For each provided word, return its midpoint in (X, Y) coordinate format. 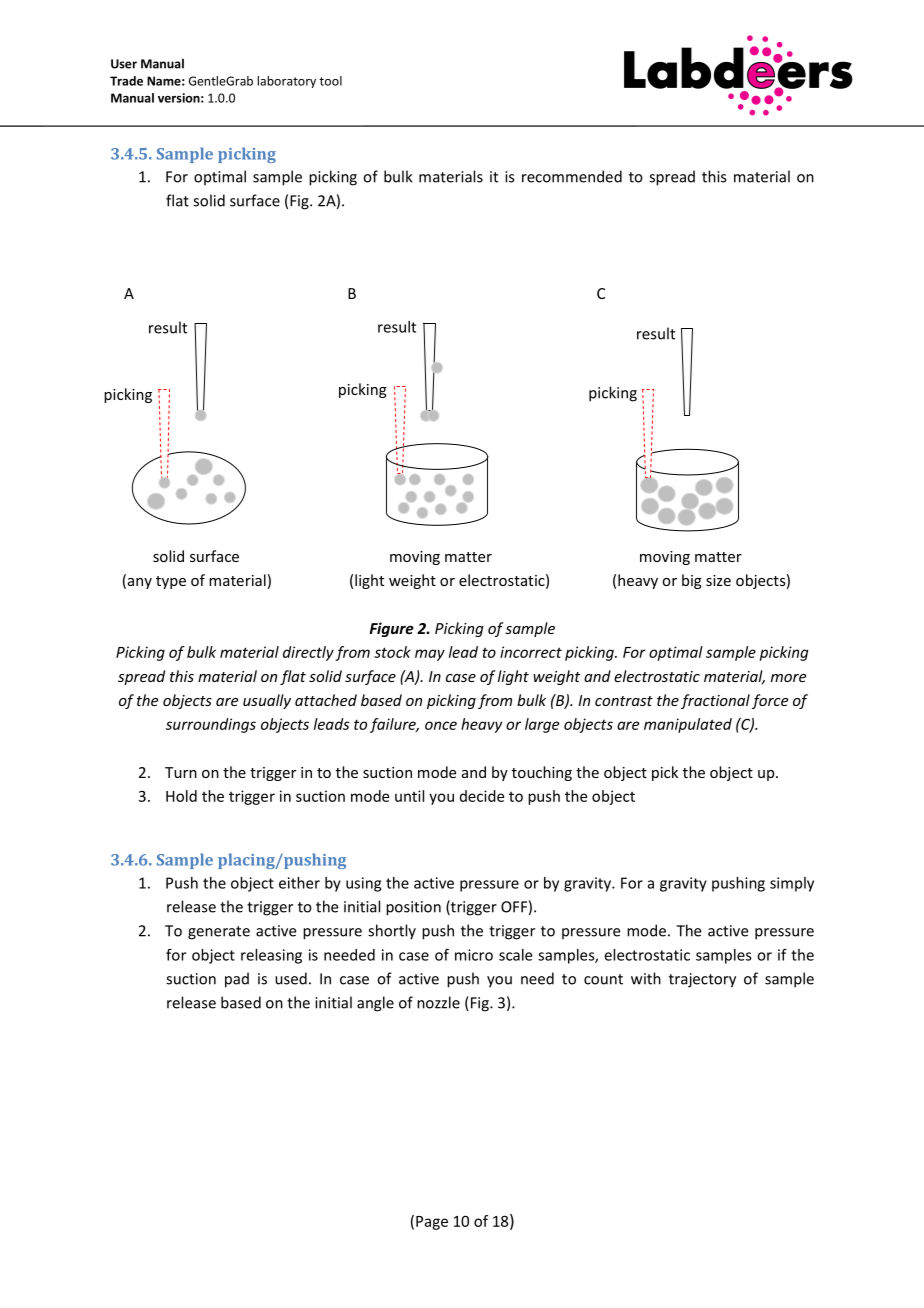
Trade (126, 81)
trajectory (702, 980)
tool (330, 81)
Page (432, 1223)
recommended (572, 176)
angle (375, 1004)
